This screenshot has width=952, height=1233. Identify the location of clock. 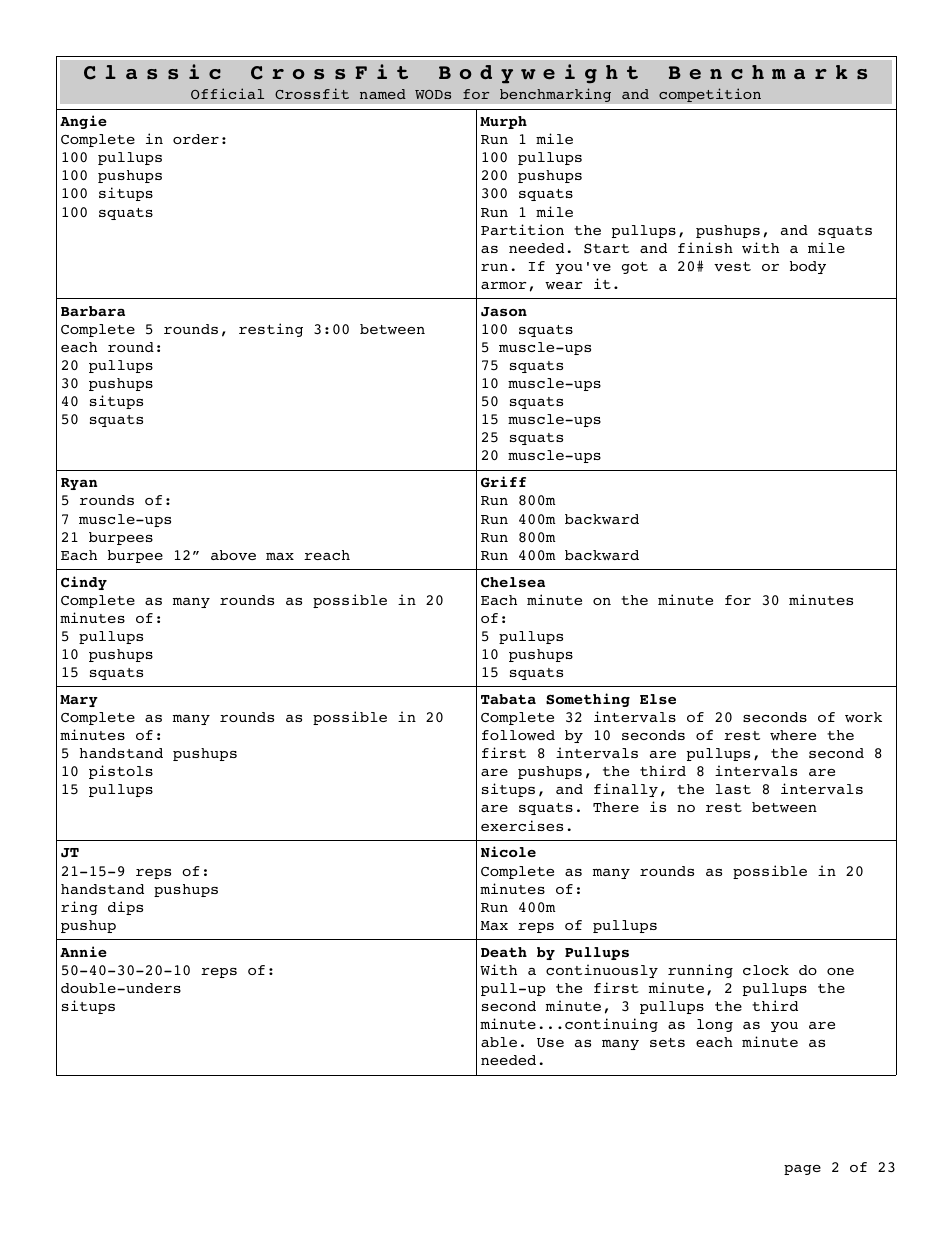
(766, 970).
